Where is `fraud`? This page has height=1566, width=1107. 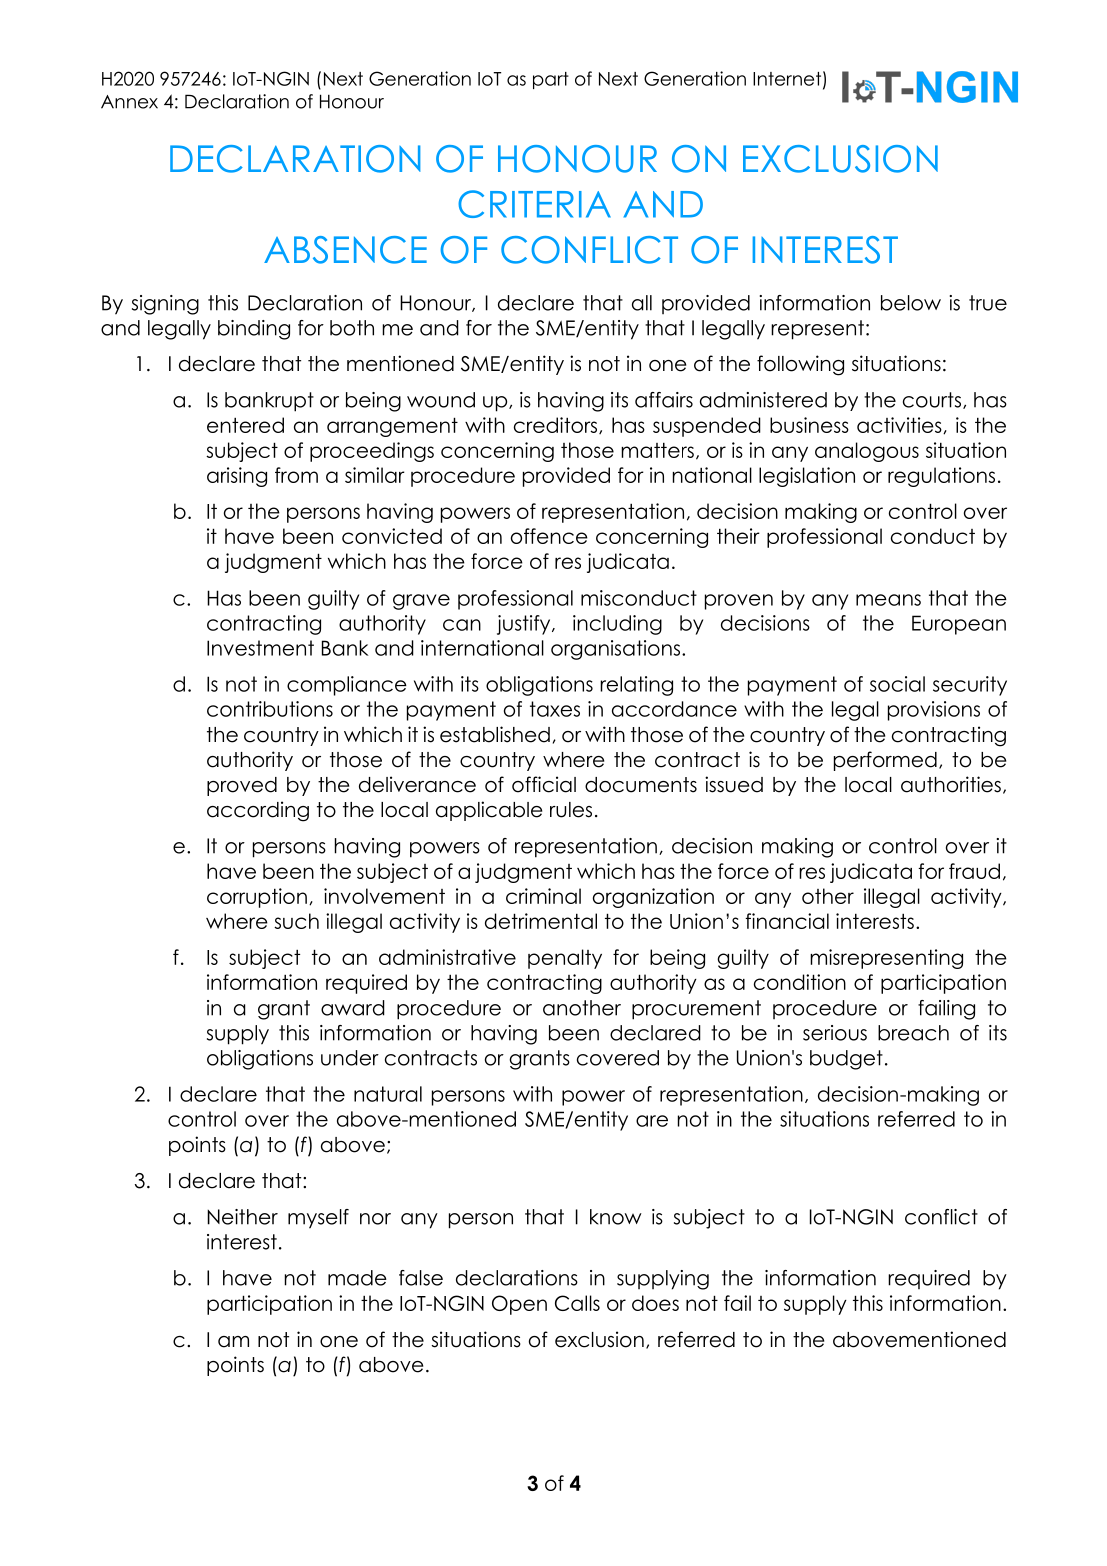 fraud is located at coordinates (974, 871).
